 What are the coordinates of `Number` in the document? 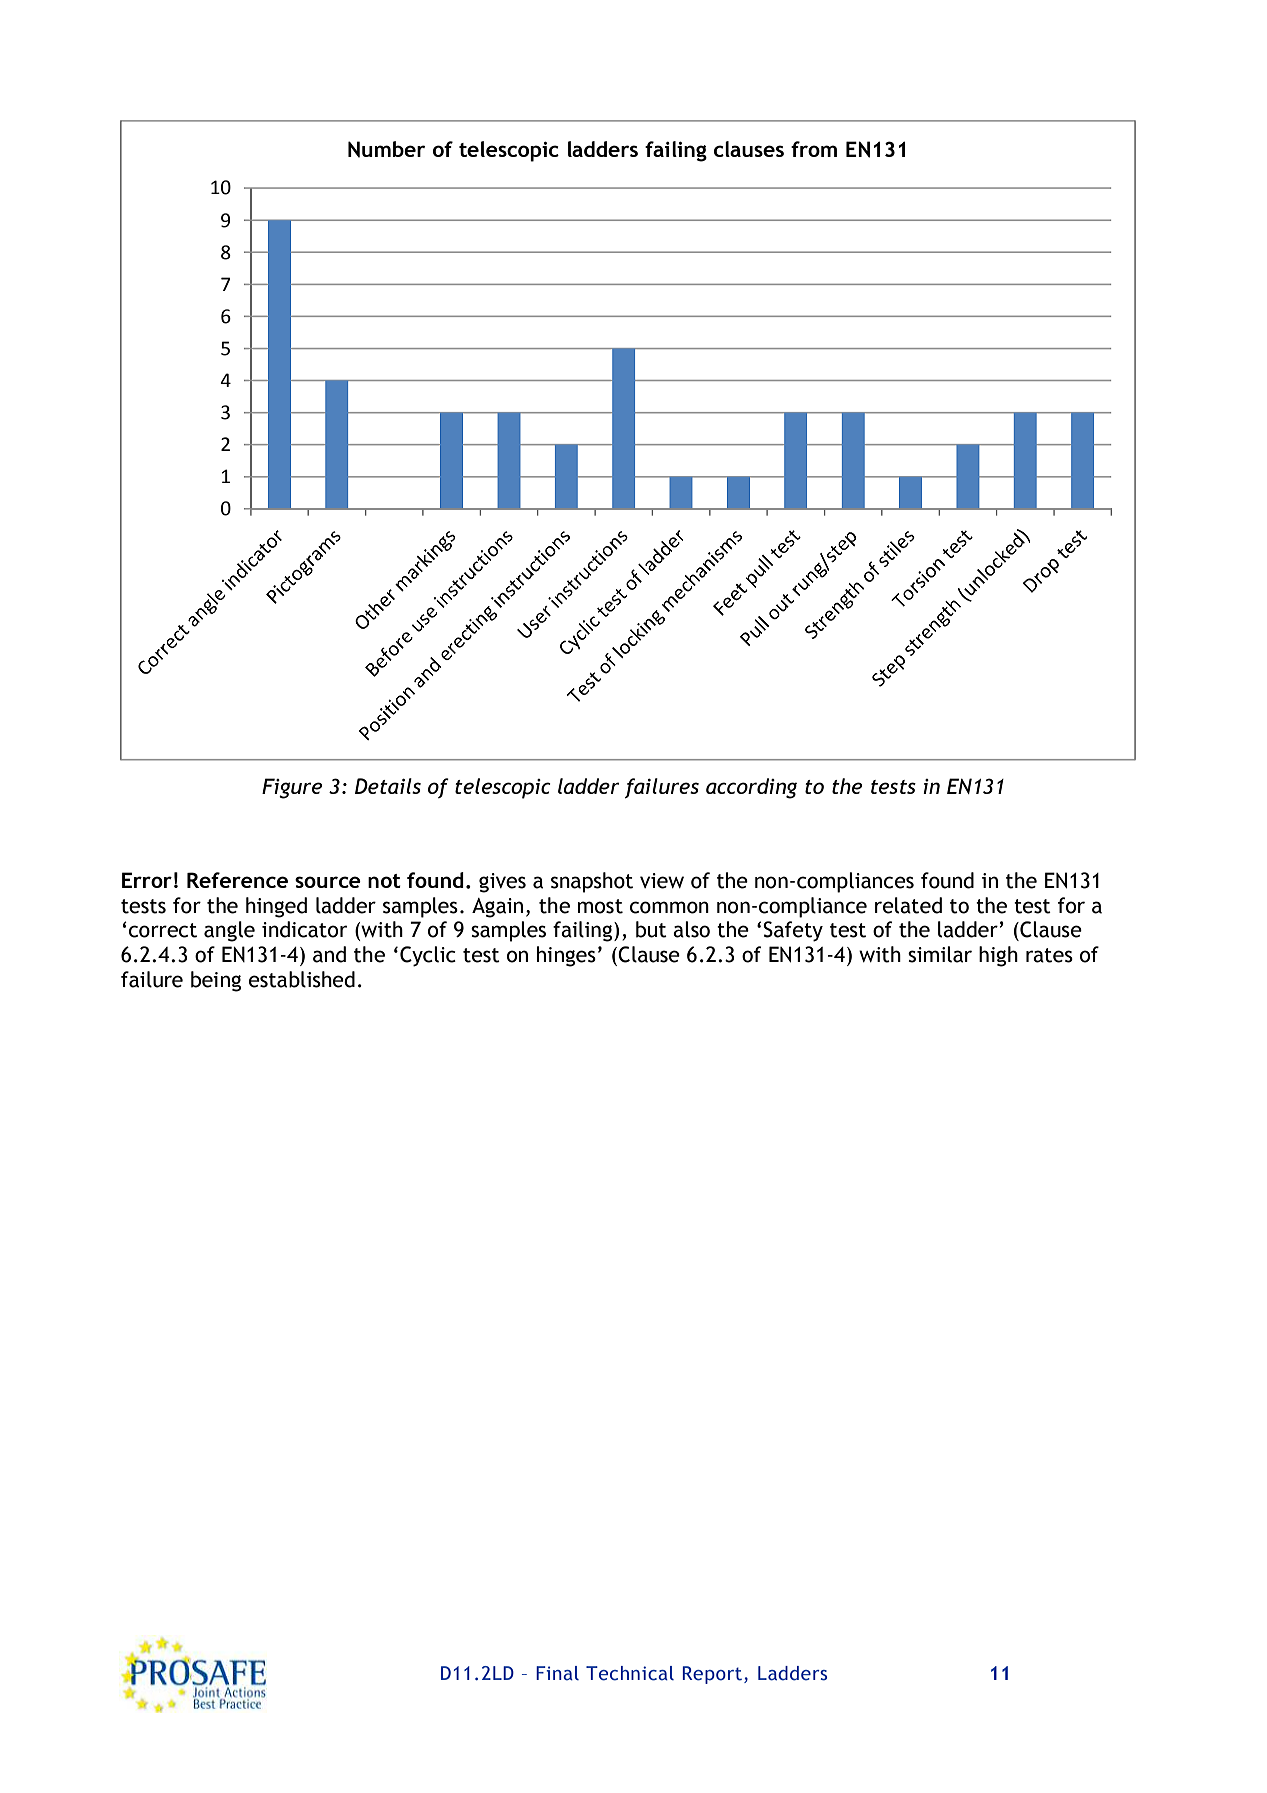 It's located at (386, 149).
